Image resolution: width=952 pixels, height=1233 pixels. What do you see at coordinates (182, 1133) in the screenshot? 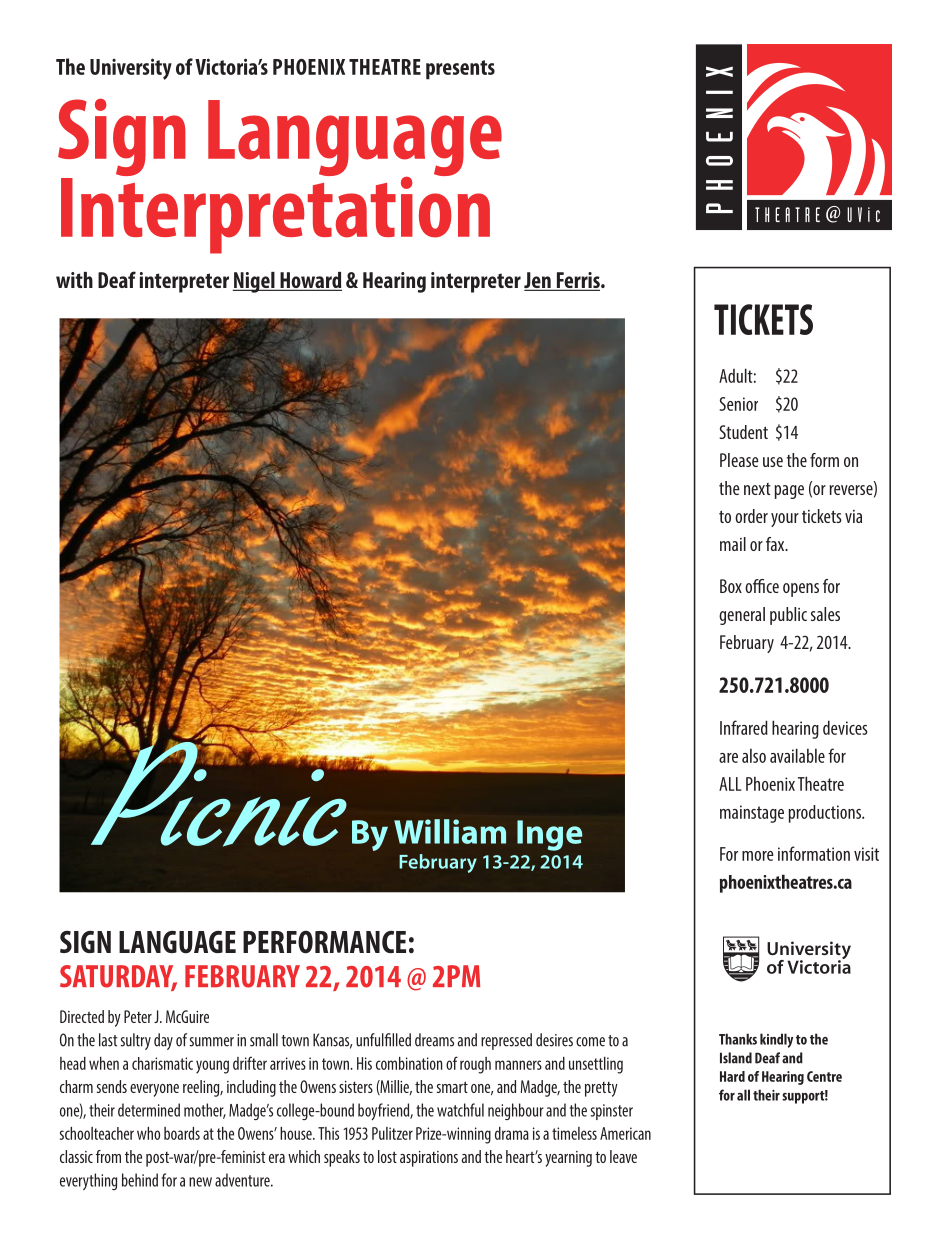
I see `boards` at bounding box center [182, 1133].
